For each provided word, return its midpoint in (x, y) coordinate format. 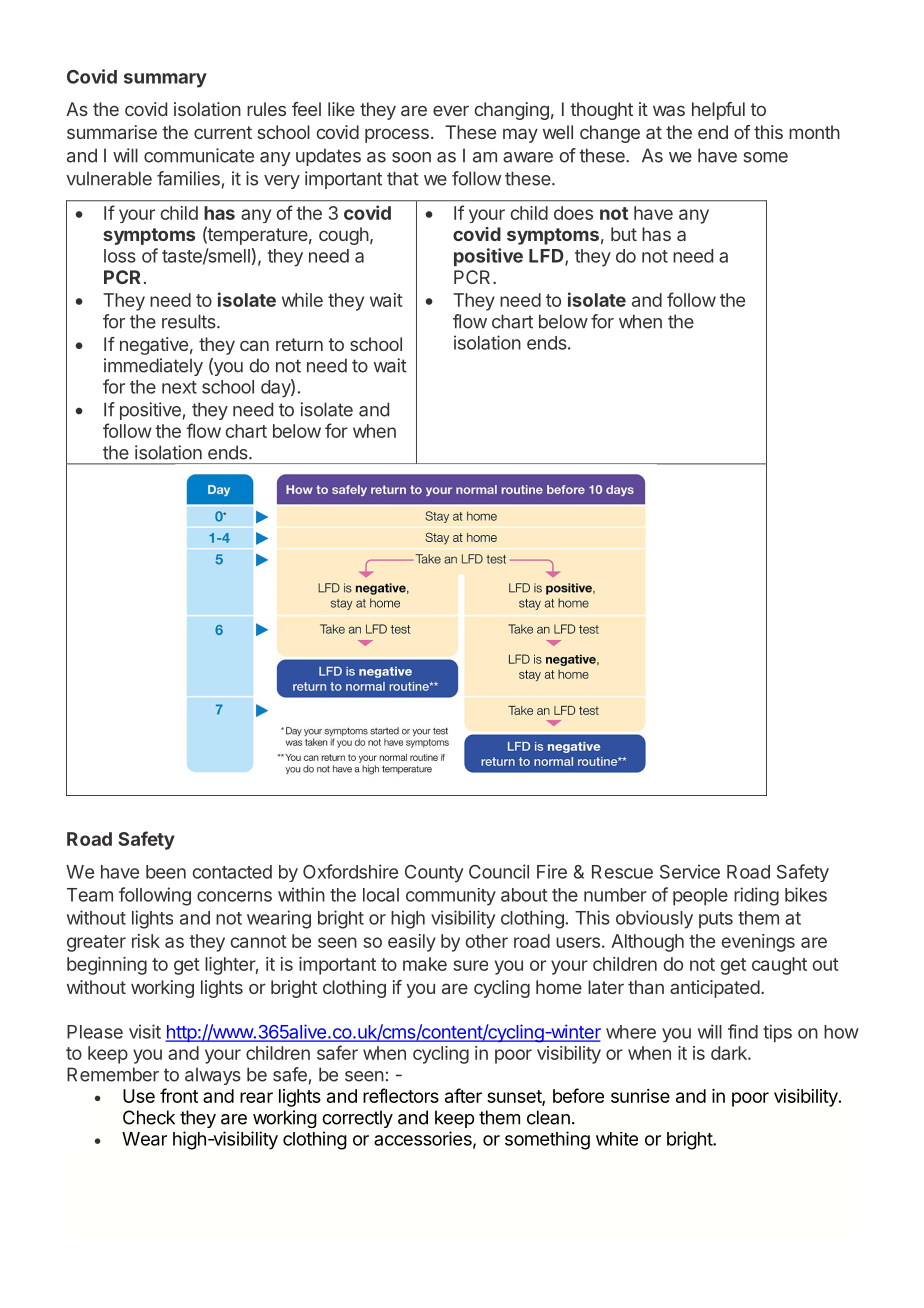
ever (451, 110)
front (179, 1095)
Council (499, 871)
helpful (718, 111)
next (179, 387)
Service (690, 871)
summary (165, 80)
